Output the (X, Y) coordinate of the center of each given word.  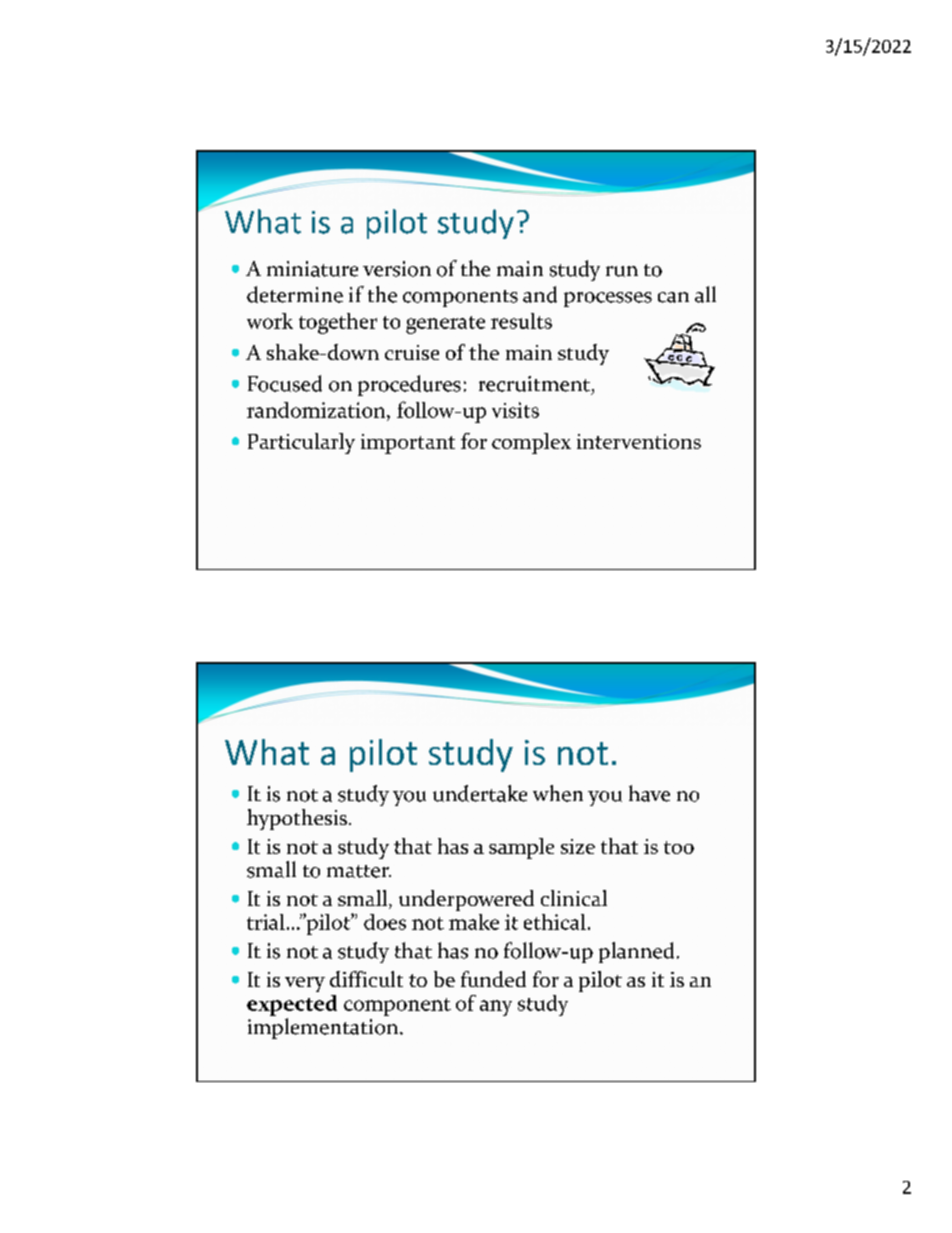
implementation (324, 1028)
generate (445, 325)
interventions (639, 441)
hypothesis (297, 819)
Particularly (301, 443)
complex (531, 443)
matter (359, 871)
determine (295, 294)
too (679, 847)
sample (521, 848)
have (649, 793)
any (496, 1008)
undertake (480, 793)
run (622, 271)
